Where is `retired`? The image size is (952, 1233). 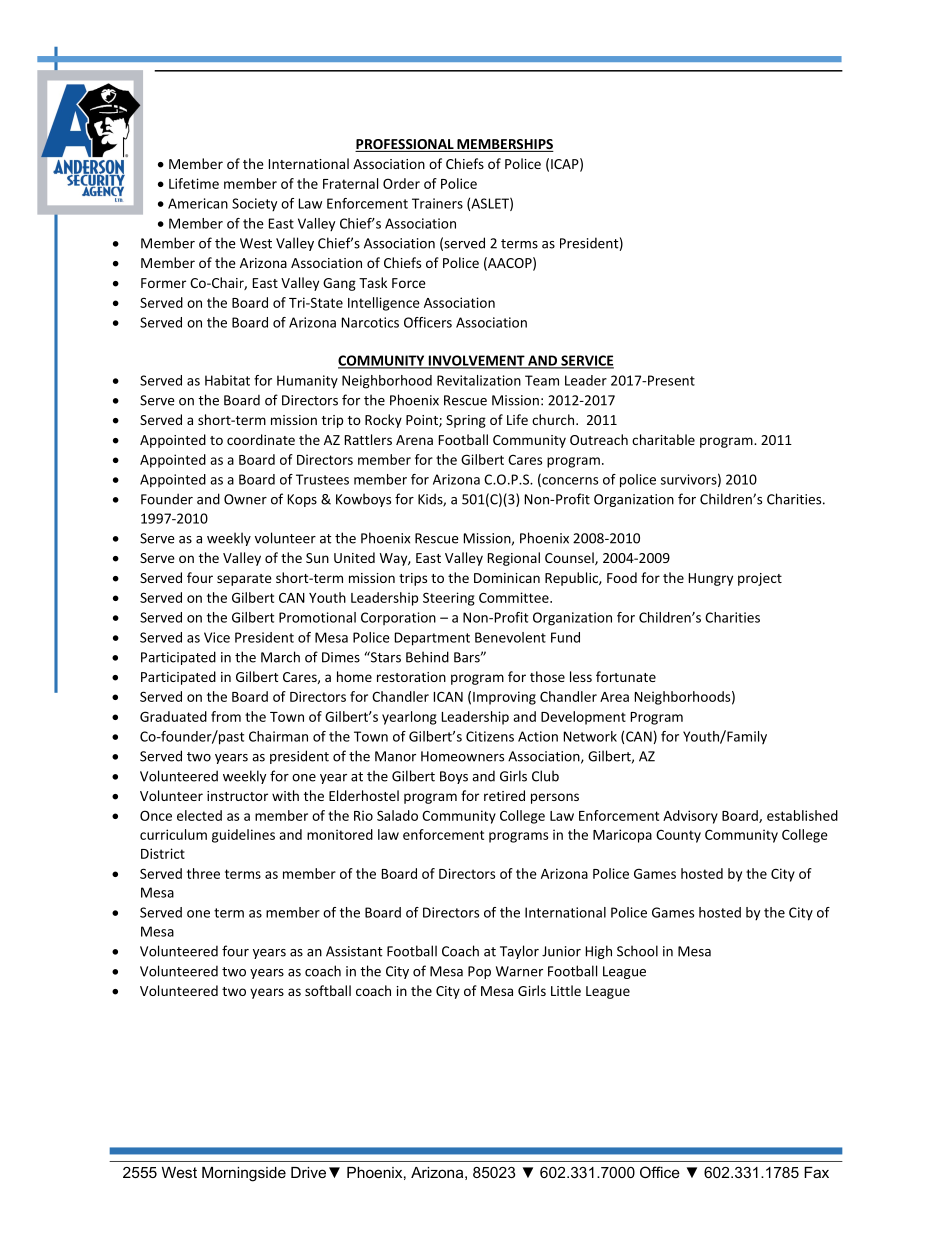
retired is located at coordinates (504, 795).
